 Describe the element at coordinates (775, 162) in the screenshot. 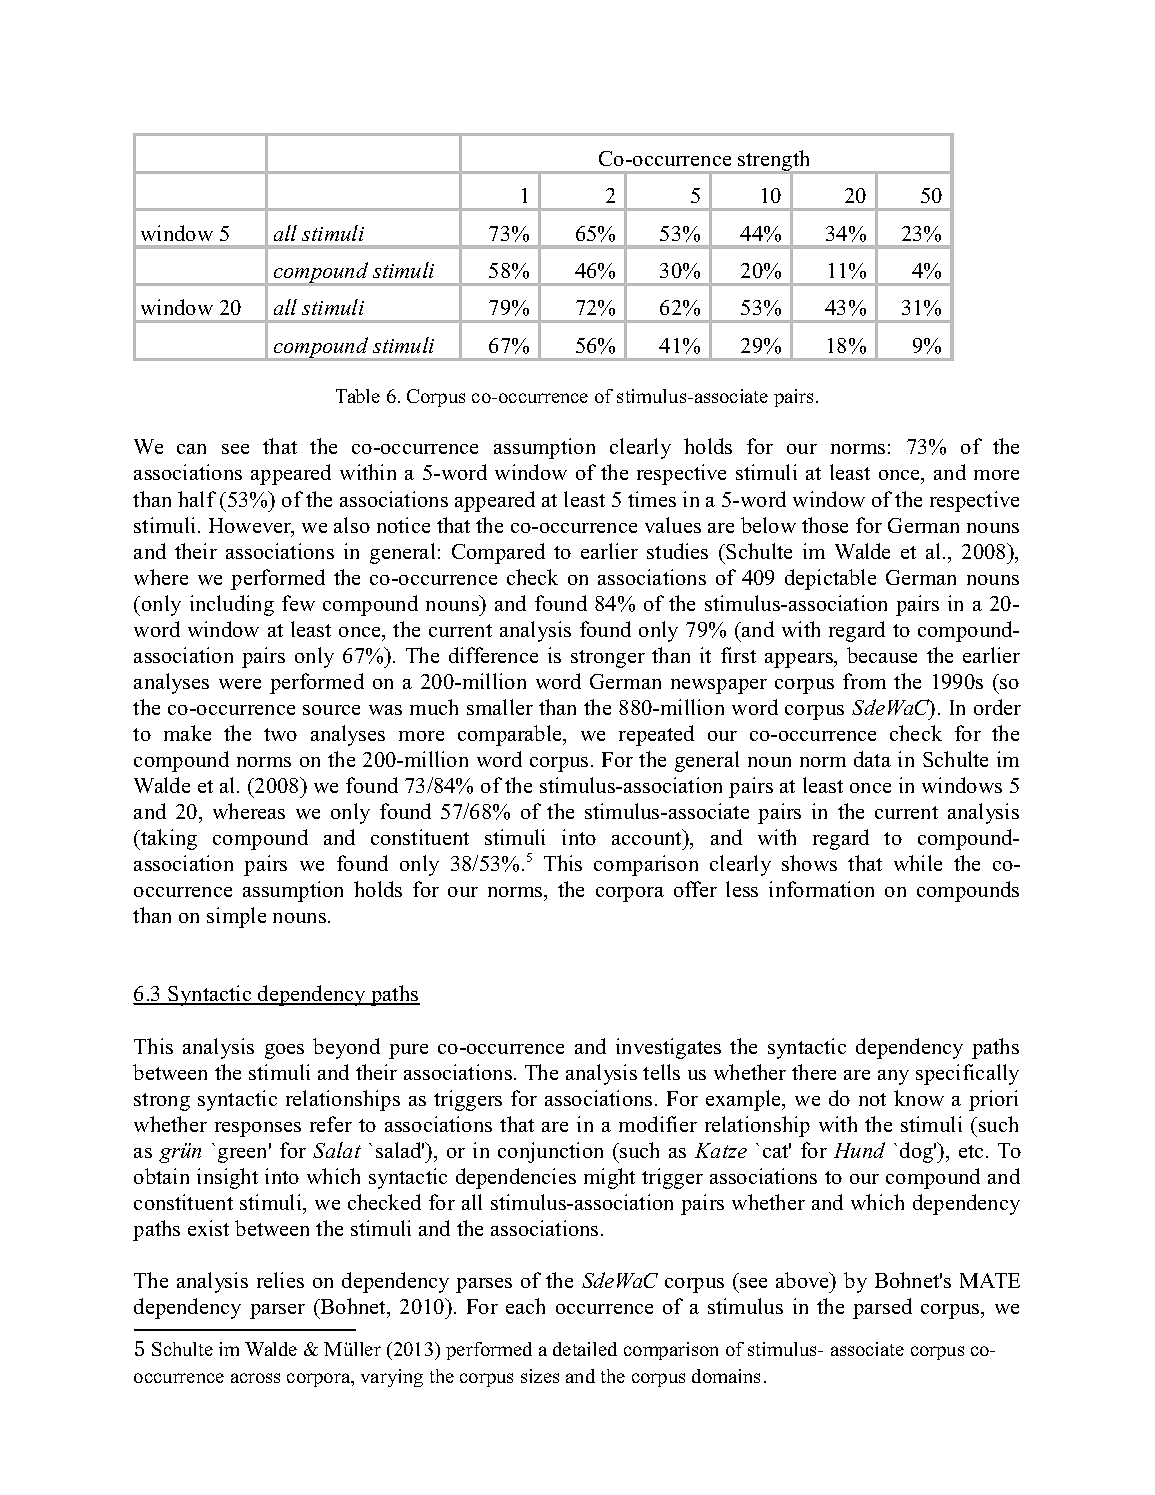

I see `strength` at that location.
